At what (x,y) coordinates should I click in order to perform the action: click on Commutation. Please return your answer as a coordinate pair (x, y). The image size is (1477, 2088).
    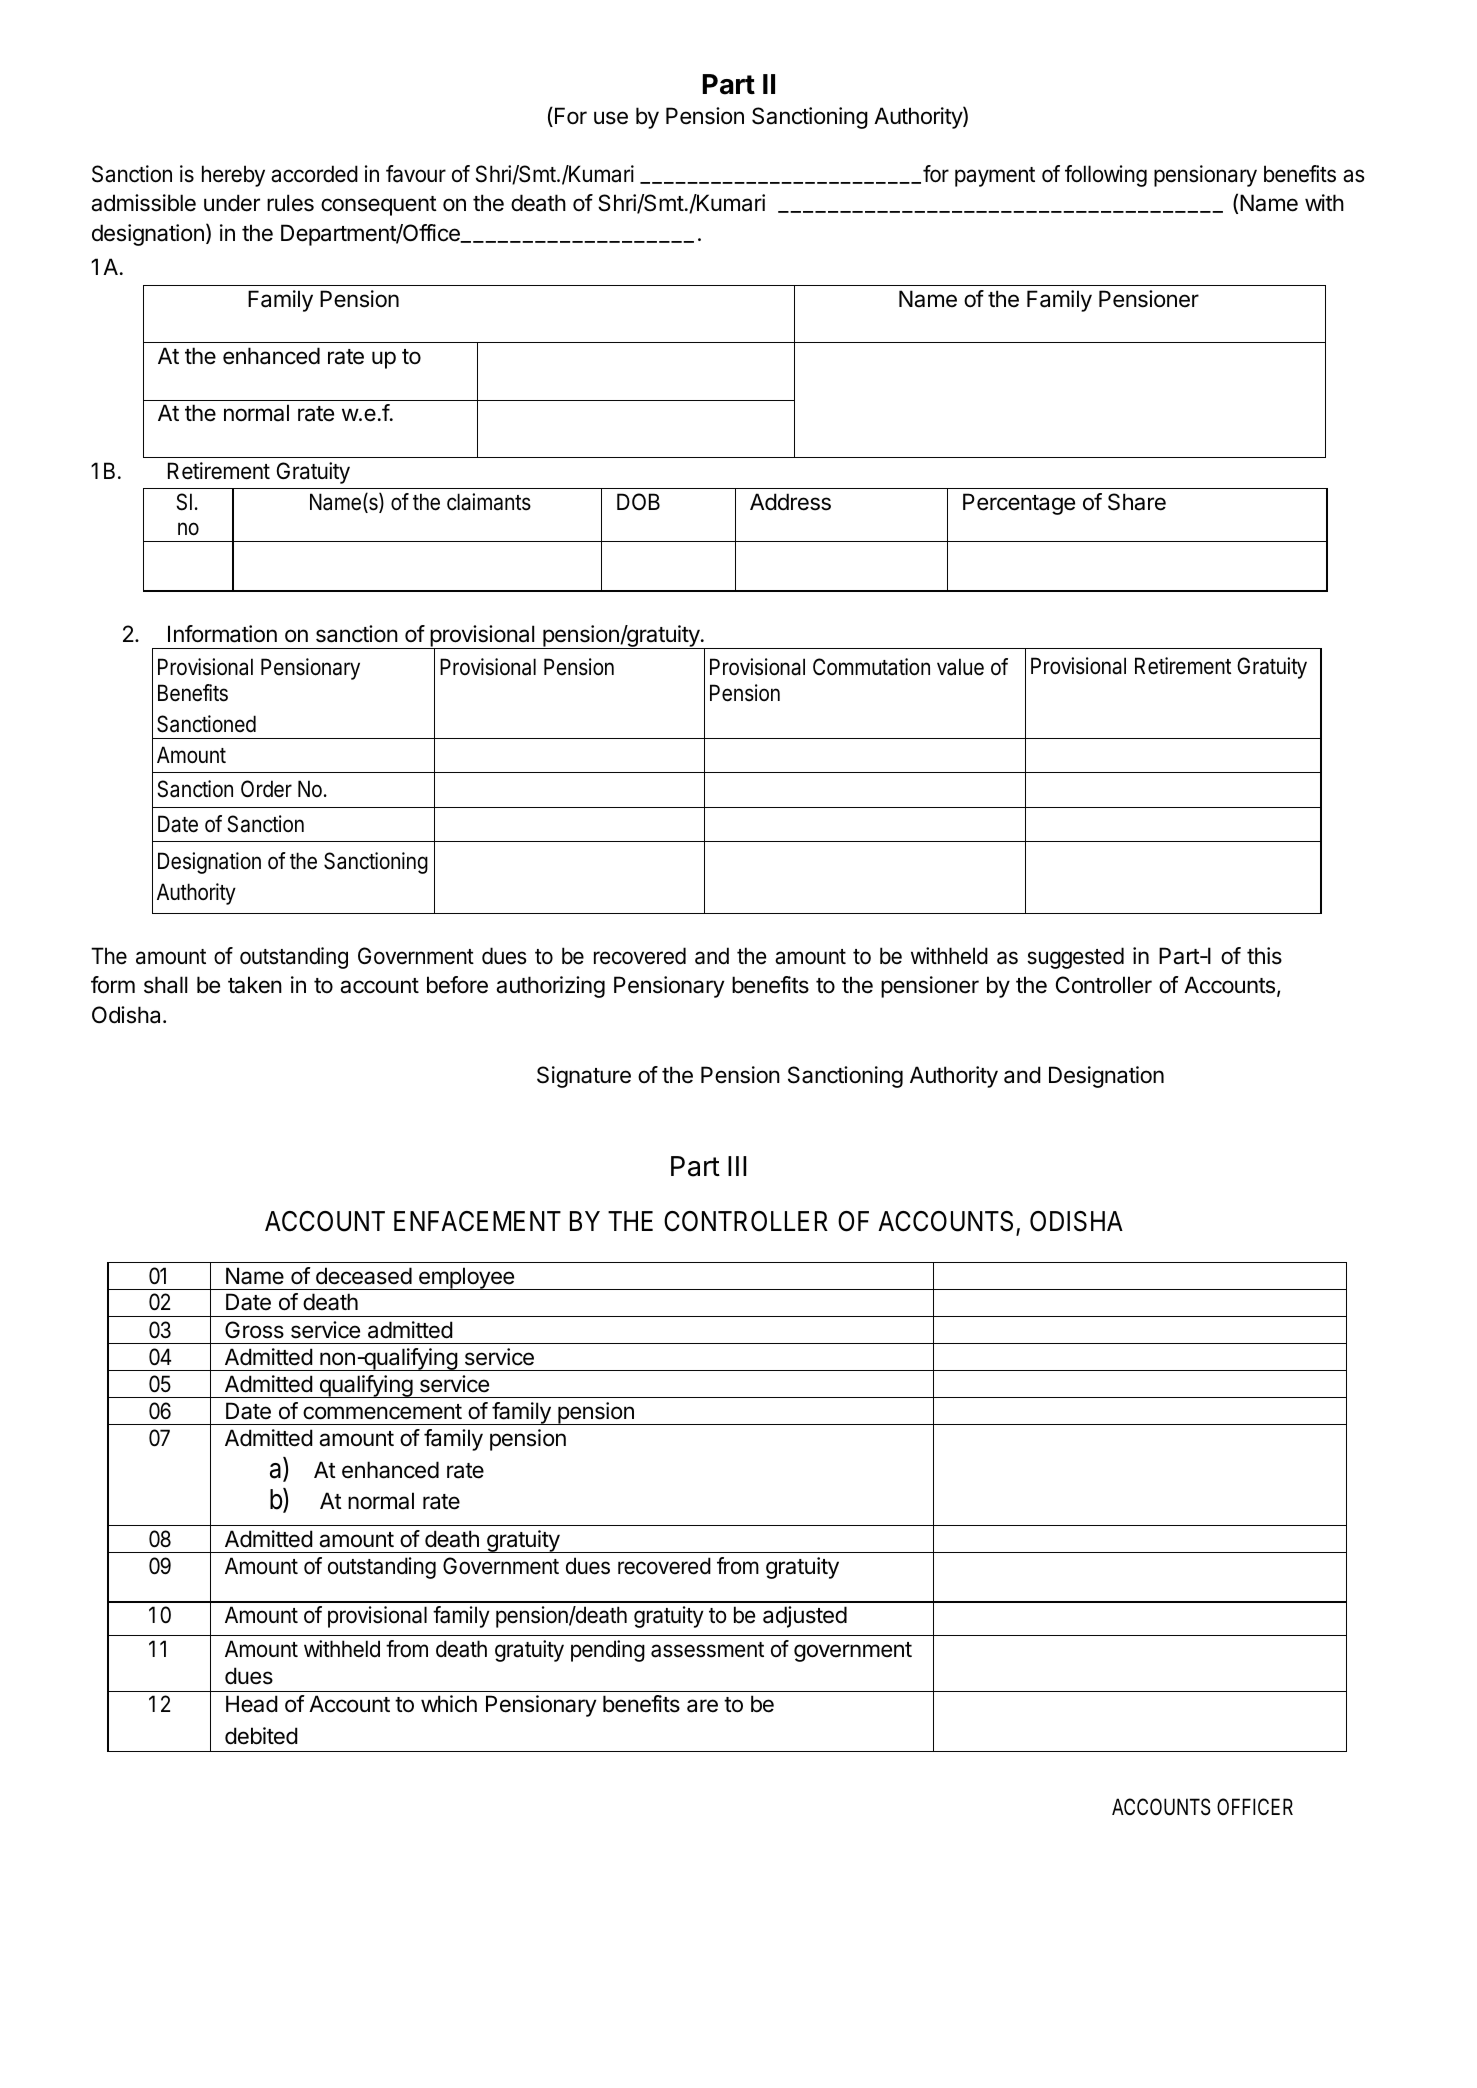
    Looking at the image, I should click on (871, 667).
